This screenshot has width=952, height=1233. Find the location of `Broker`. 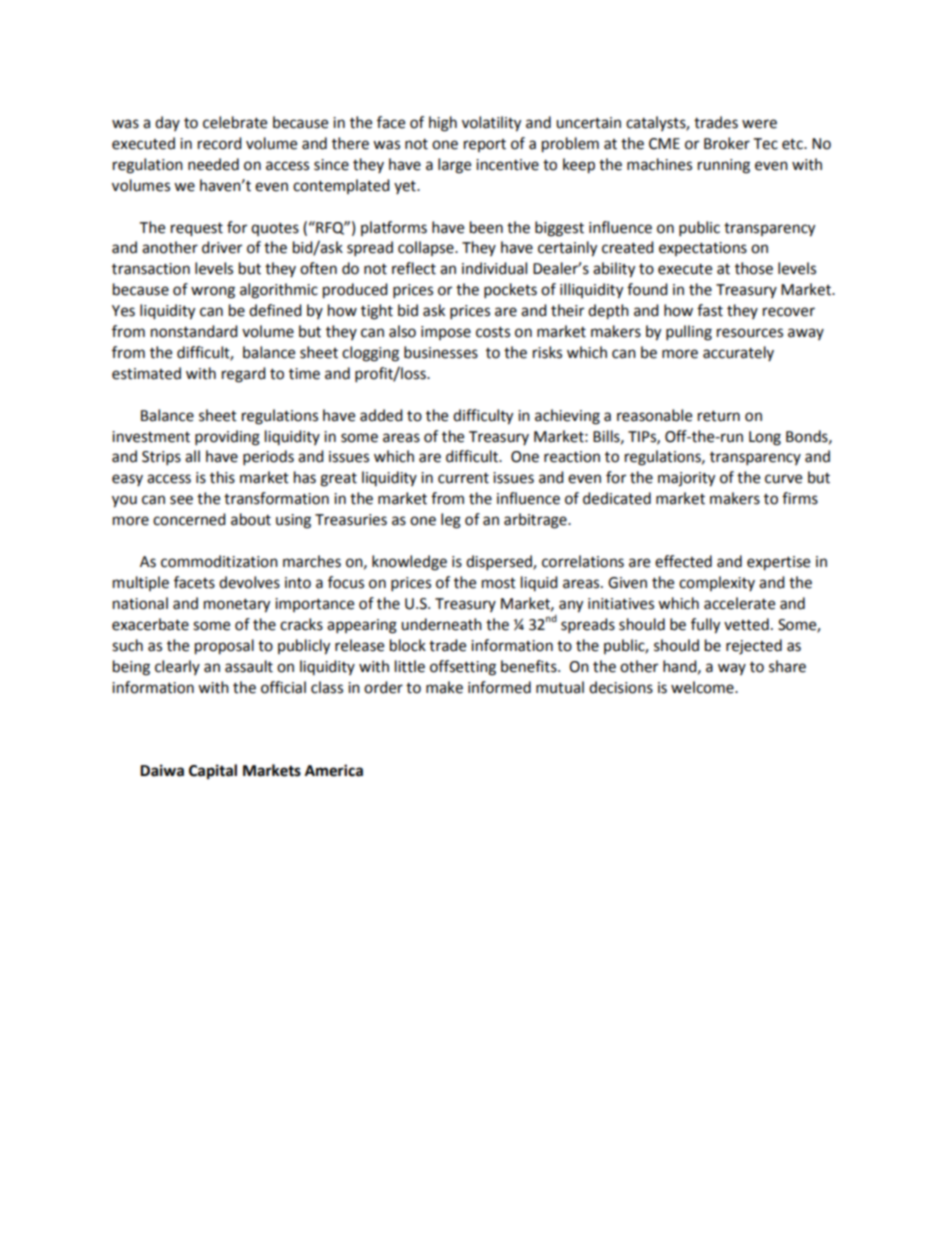

Broker is located at coordinates (727, 143).
